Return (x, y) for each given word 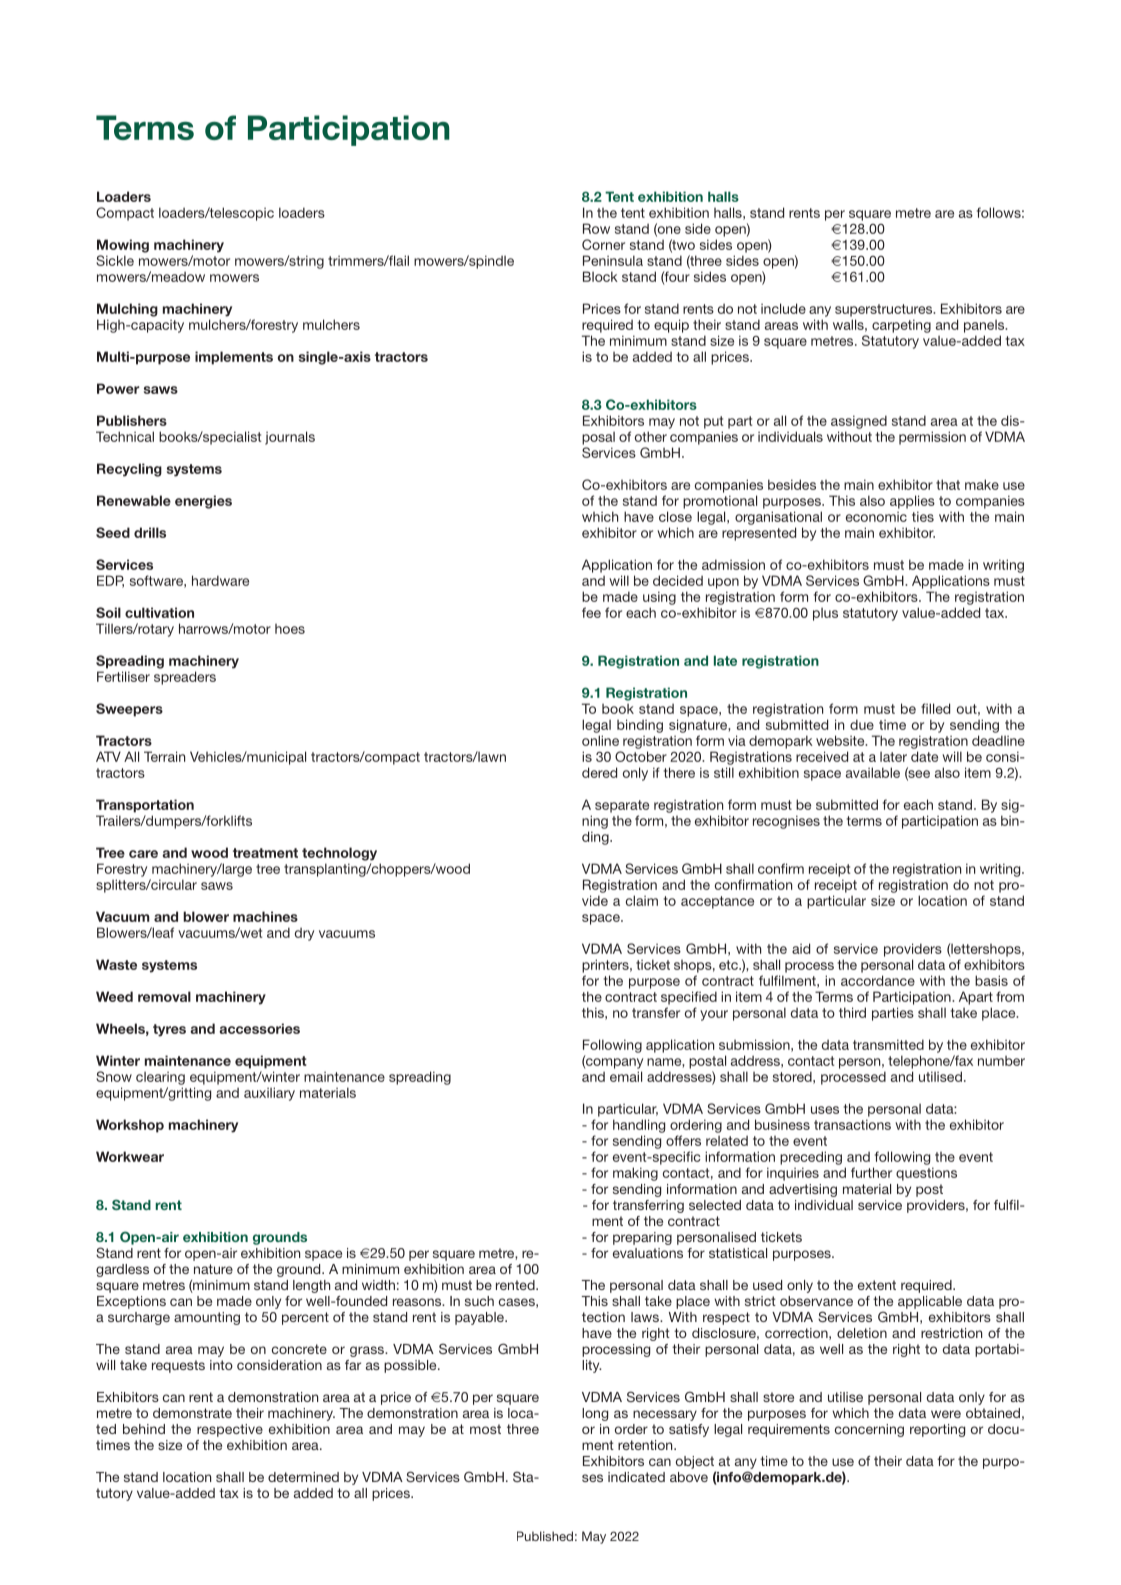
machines (265, 916)
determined (303, 1477)
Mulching (127, 310)
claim (642, 900)
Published (545, 1536)
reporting (937, 1430)
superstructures (885, 310)
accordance (878, 980)
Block (600, 276)
